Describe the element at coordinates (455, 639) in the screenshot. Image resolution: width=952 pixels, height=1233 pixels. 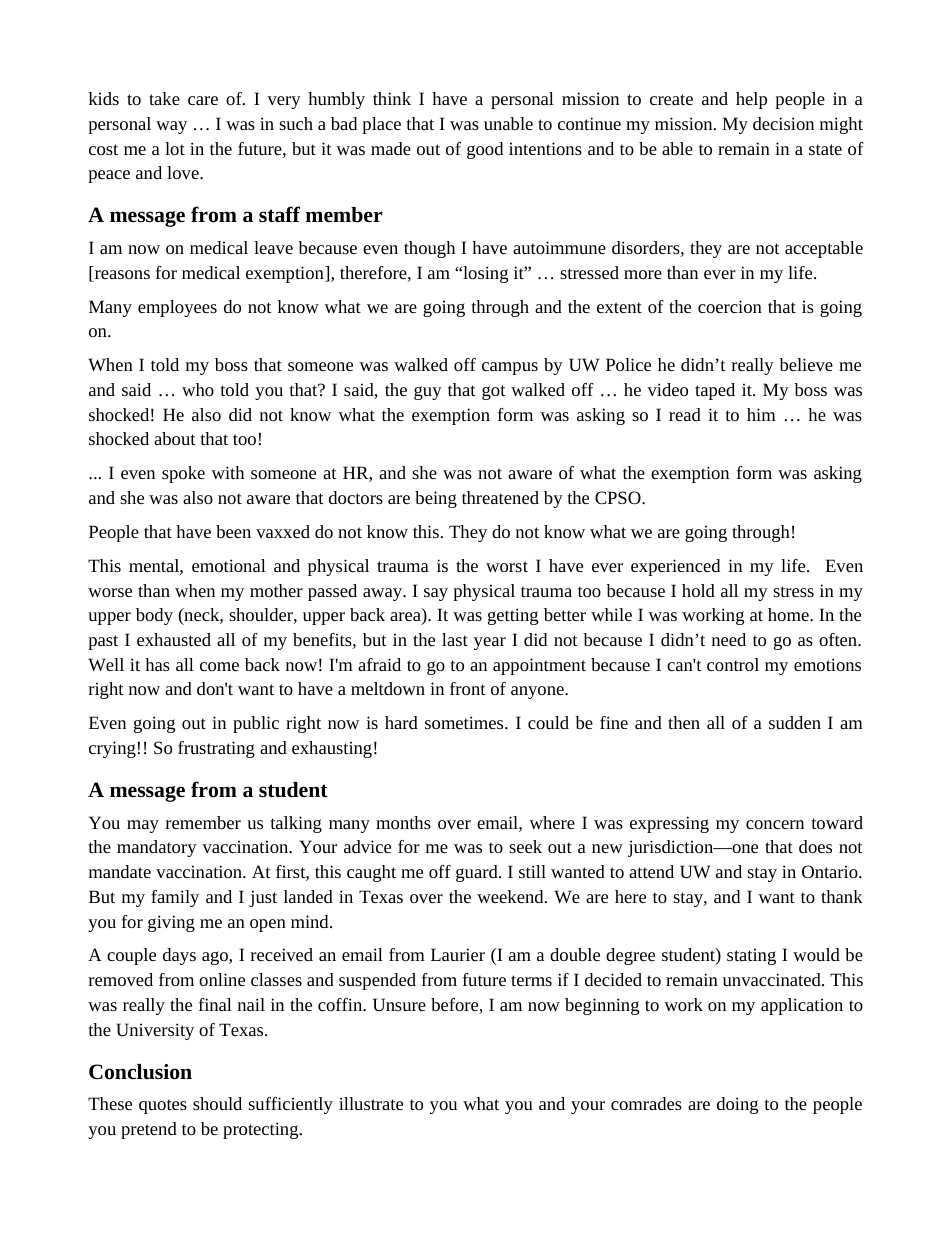
I see `last` at that location.
